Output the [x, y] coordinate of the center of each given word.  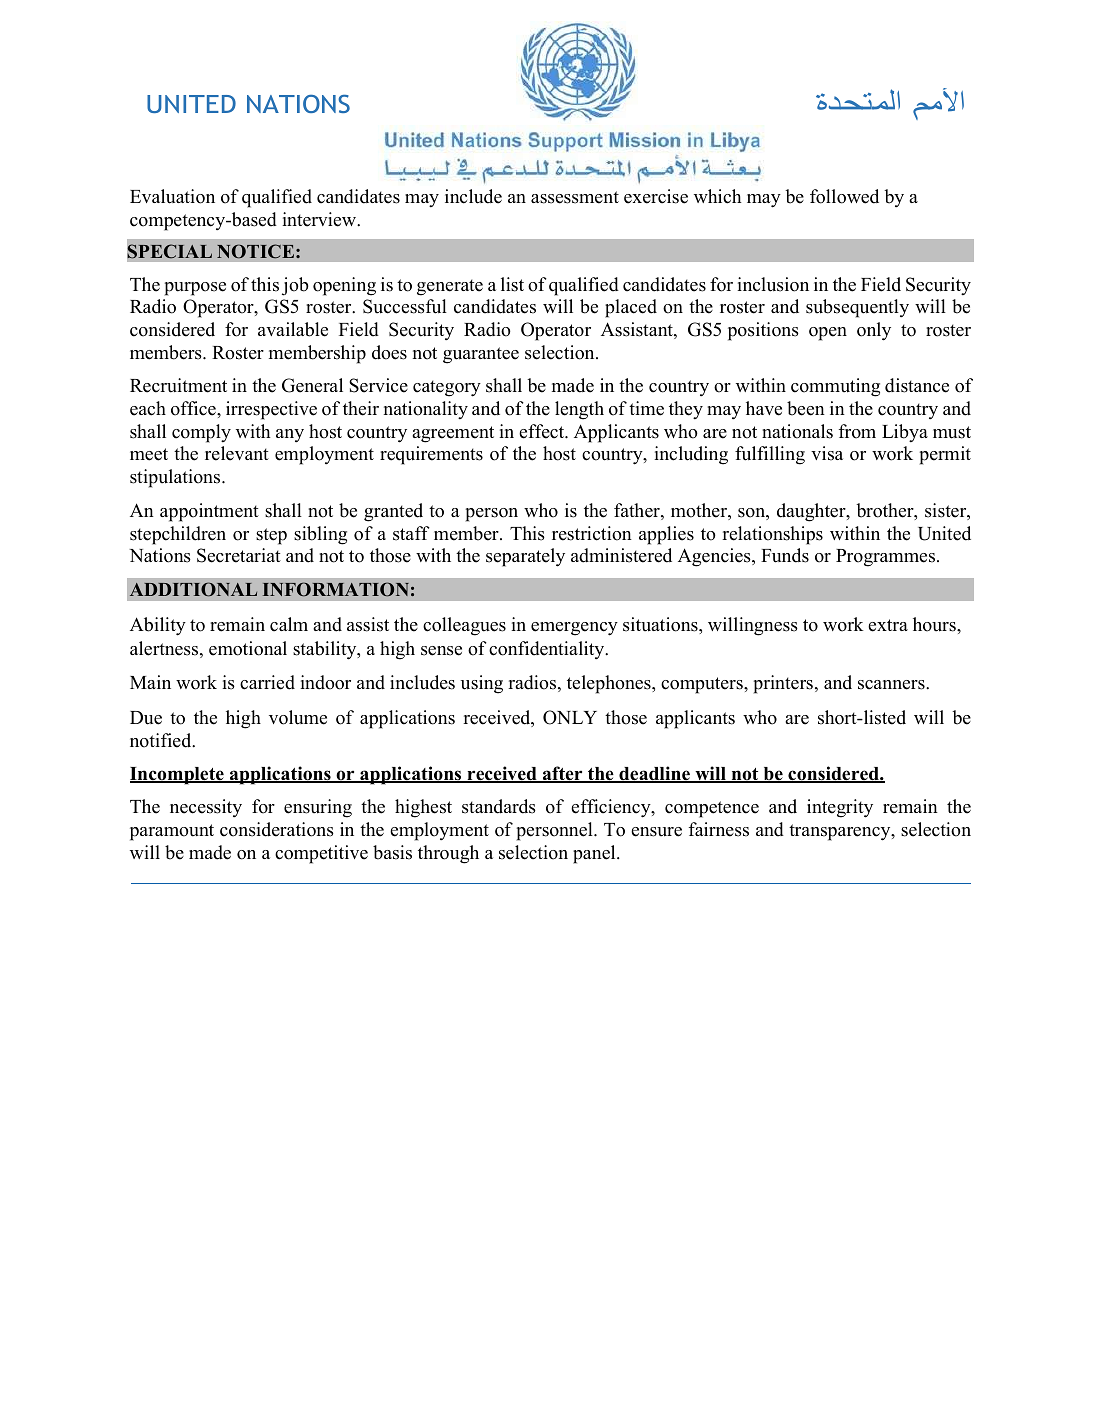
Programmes [885, 558]
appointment [209, 512]
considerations [277, 829]
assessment [575, 197]
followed [844, 196]
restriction [592, 533]
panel [595, 854]
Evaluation [172, 196]
